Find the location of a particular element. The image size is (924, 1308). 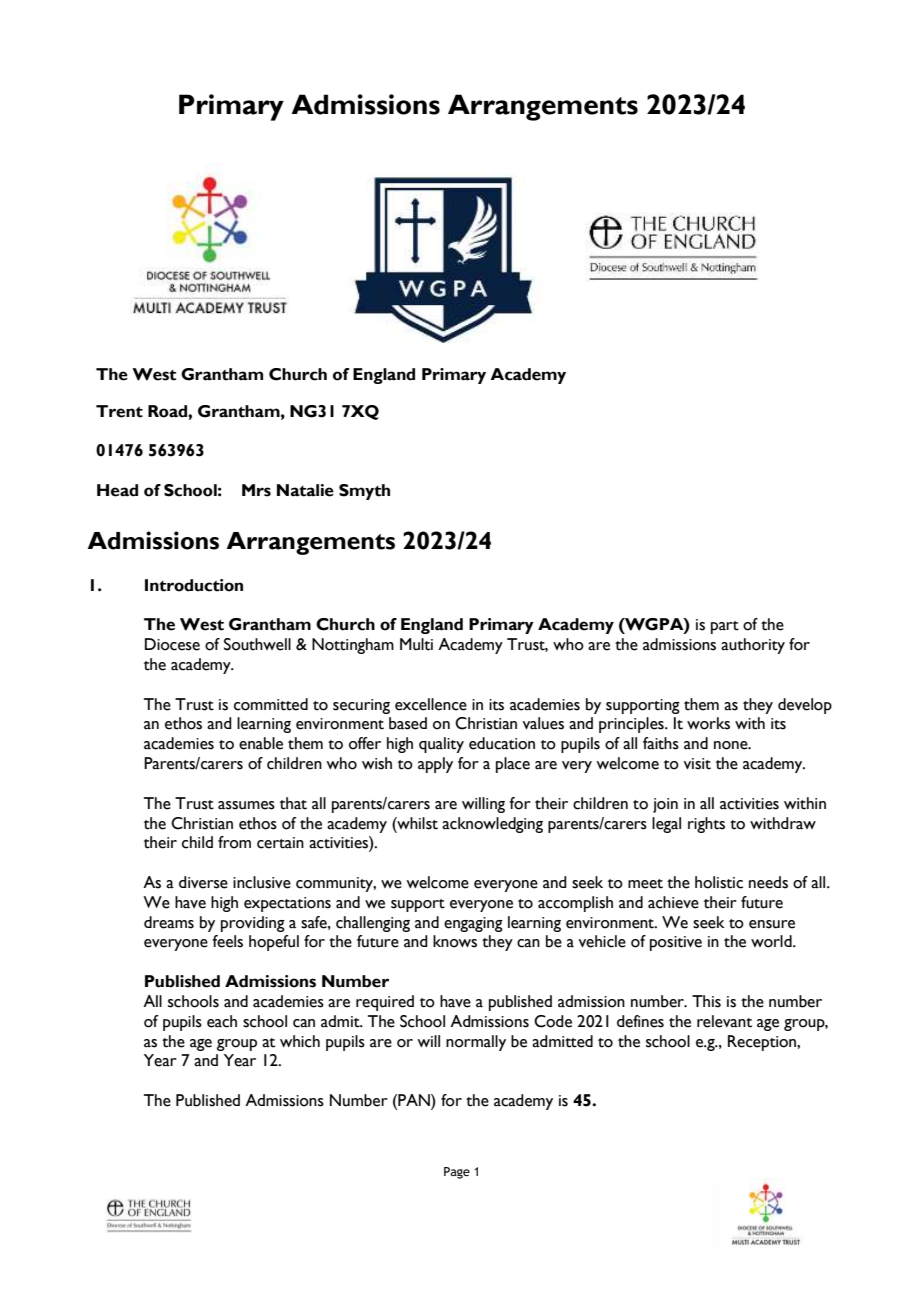

apply is located at coordinates (435, 765).
